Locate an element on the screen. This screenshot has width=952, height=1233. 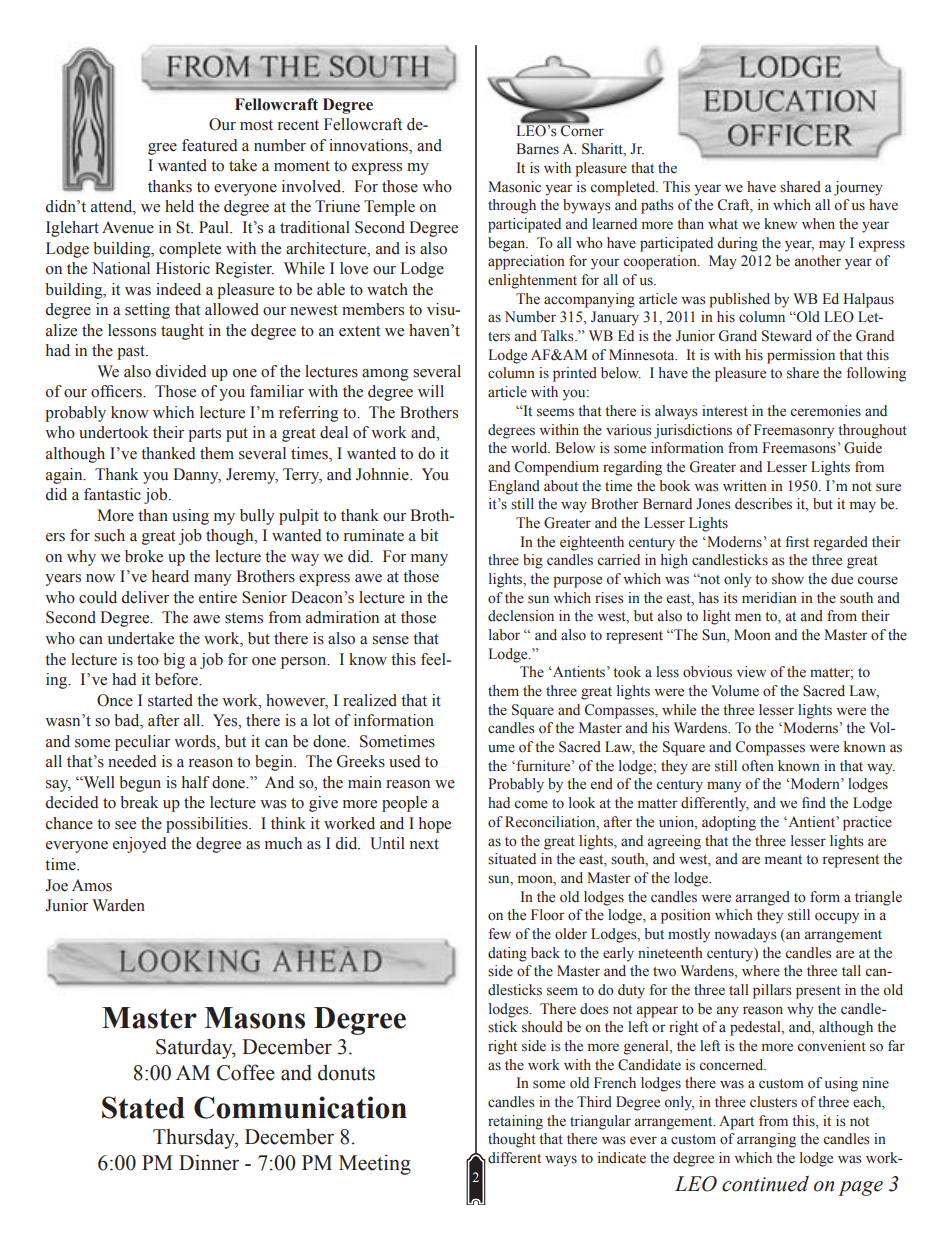
retaining is located at coordinates (515, 1122).
